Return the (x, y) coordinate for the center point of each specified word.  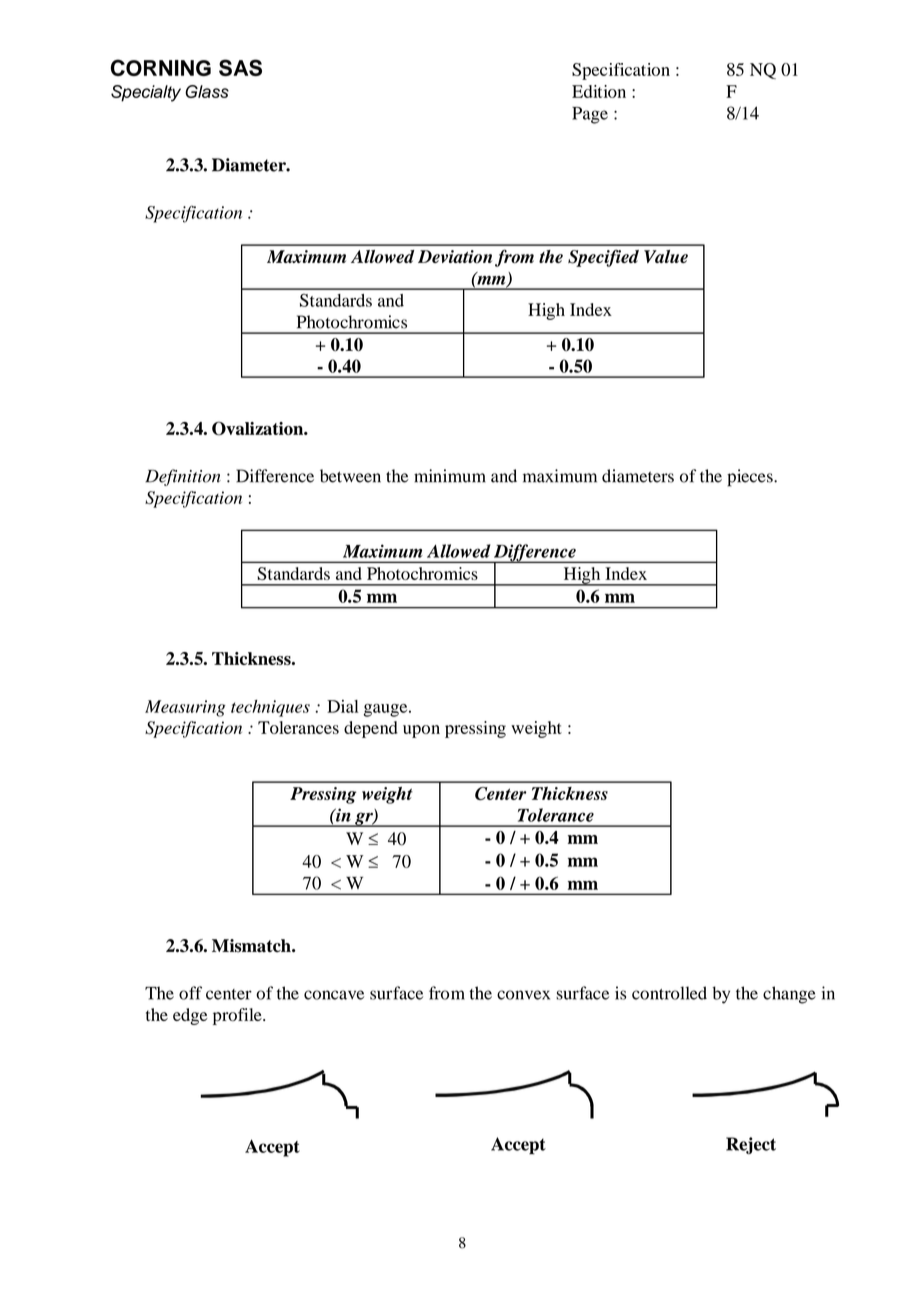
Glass (207, 91)
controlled (669, 993)
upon (421, 731)
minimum (450, 476)
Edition (599, 91)
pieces (751, 478)
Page (590, 115)
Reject (751, 1145)
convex (523, 995)
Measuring (185, 708)
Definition (183, 477)
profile (238, 1016)
